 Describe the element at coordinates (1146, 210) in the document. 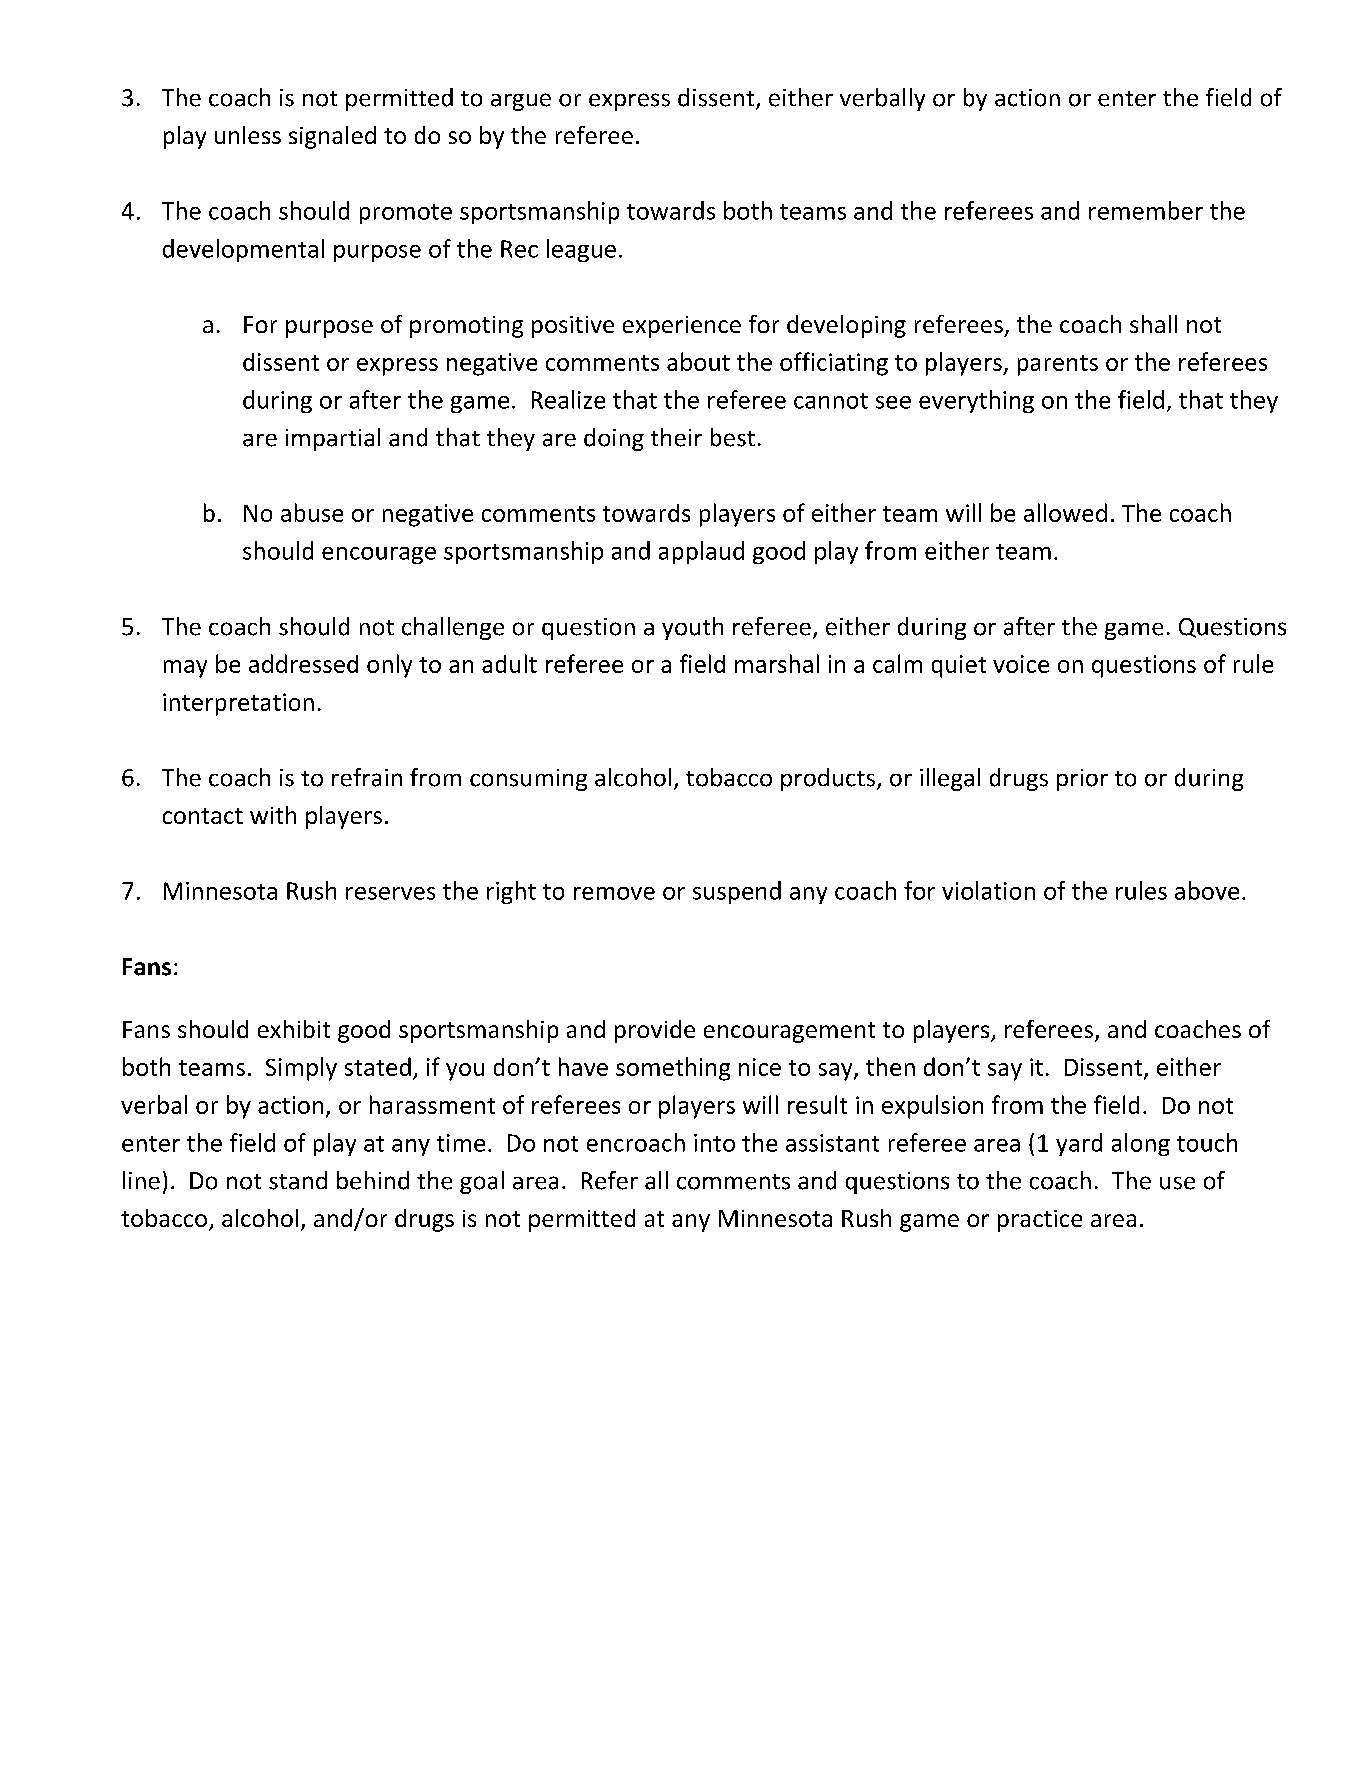

I see `remember` at that location.
